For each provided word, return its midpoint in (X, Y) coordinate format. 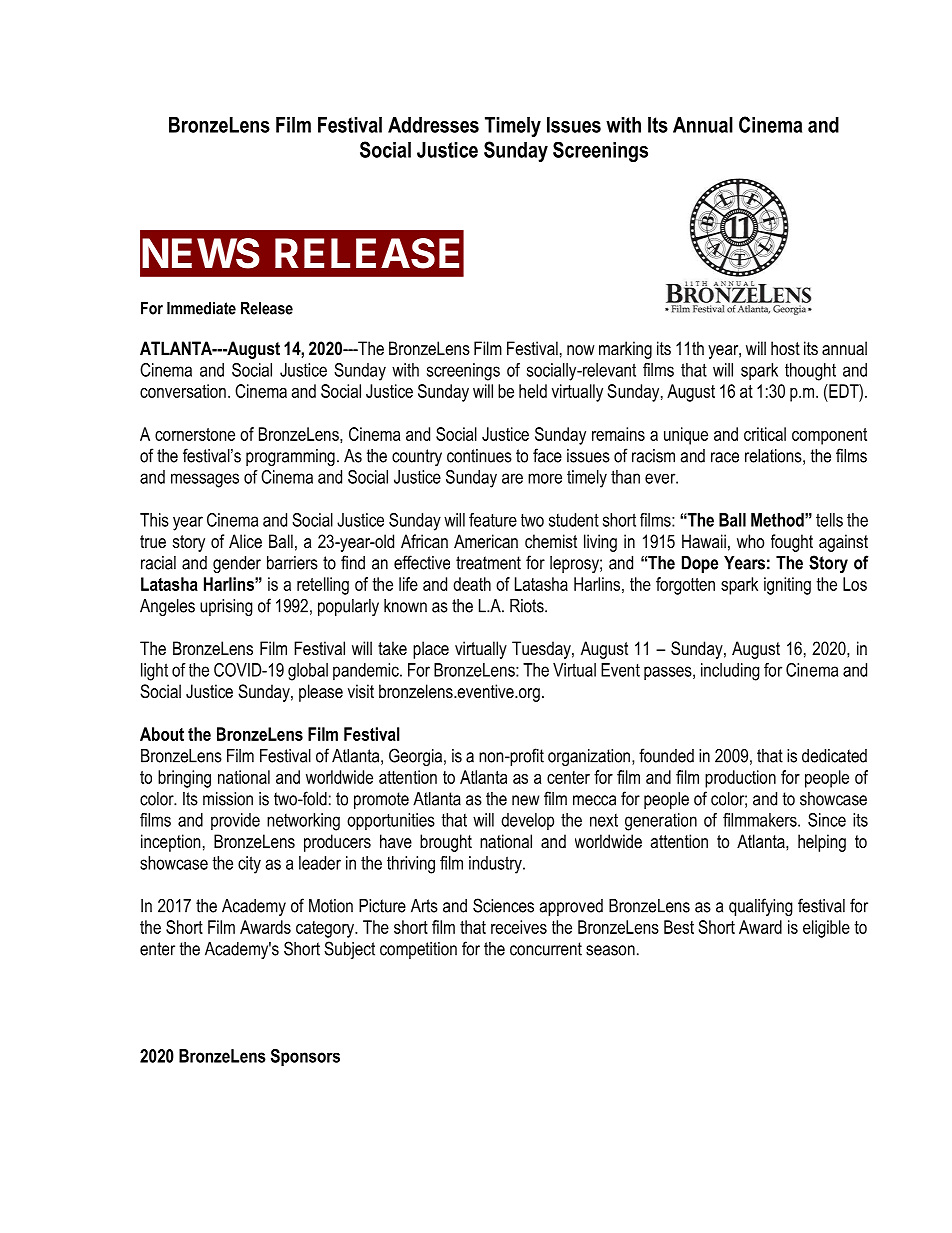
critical (765, 434)
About (162, 734)
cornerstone (195, 434)
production (740, 779)
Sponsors (305, 1057)
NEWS (201, 253)
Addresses (433, 125)
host (785, 348)
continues (479, 456)
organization (589, 757)
